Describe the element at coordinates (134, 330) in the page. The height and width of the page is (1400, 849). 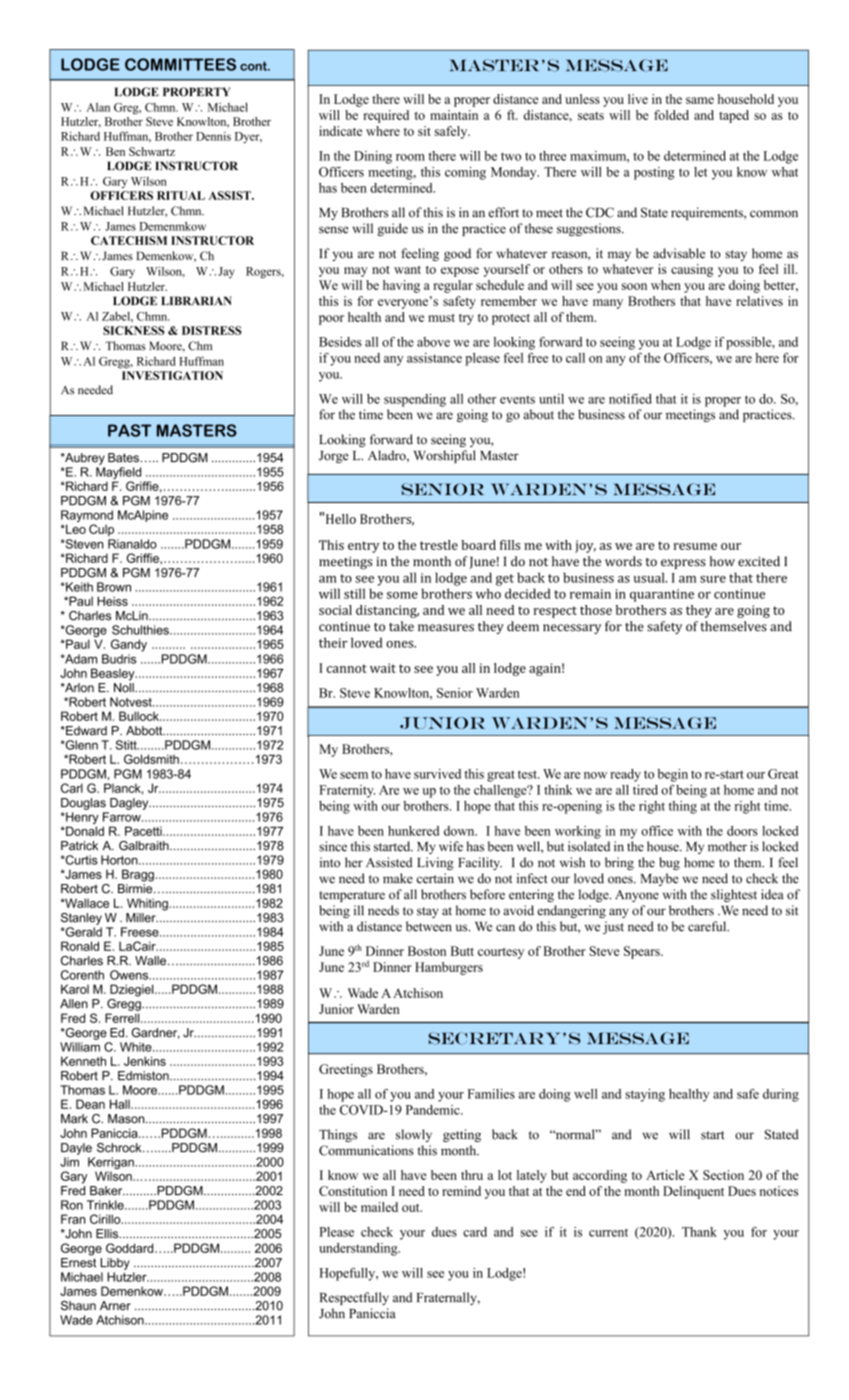
I see `SICKNESS` at that location.
